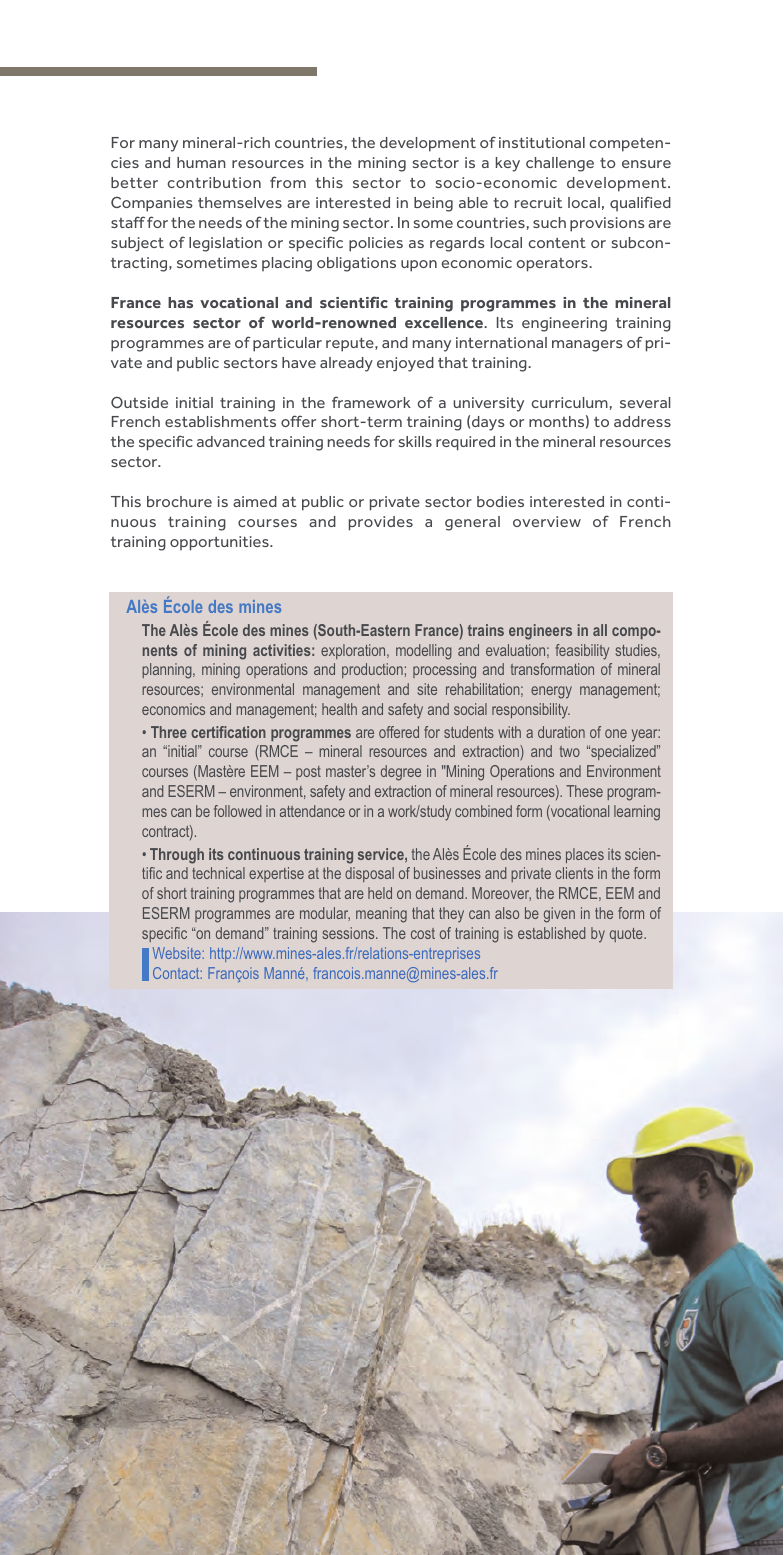 This image has height=1555, width=784. I want to click on overview, so click(547, 521).
